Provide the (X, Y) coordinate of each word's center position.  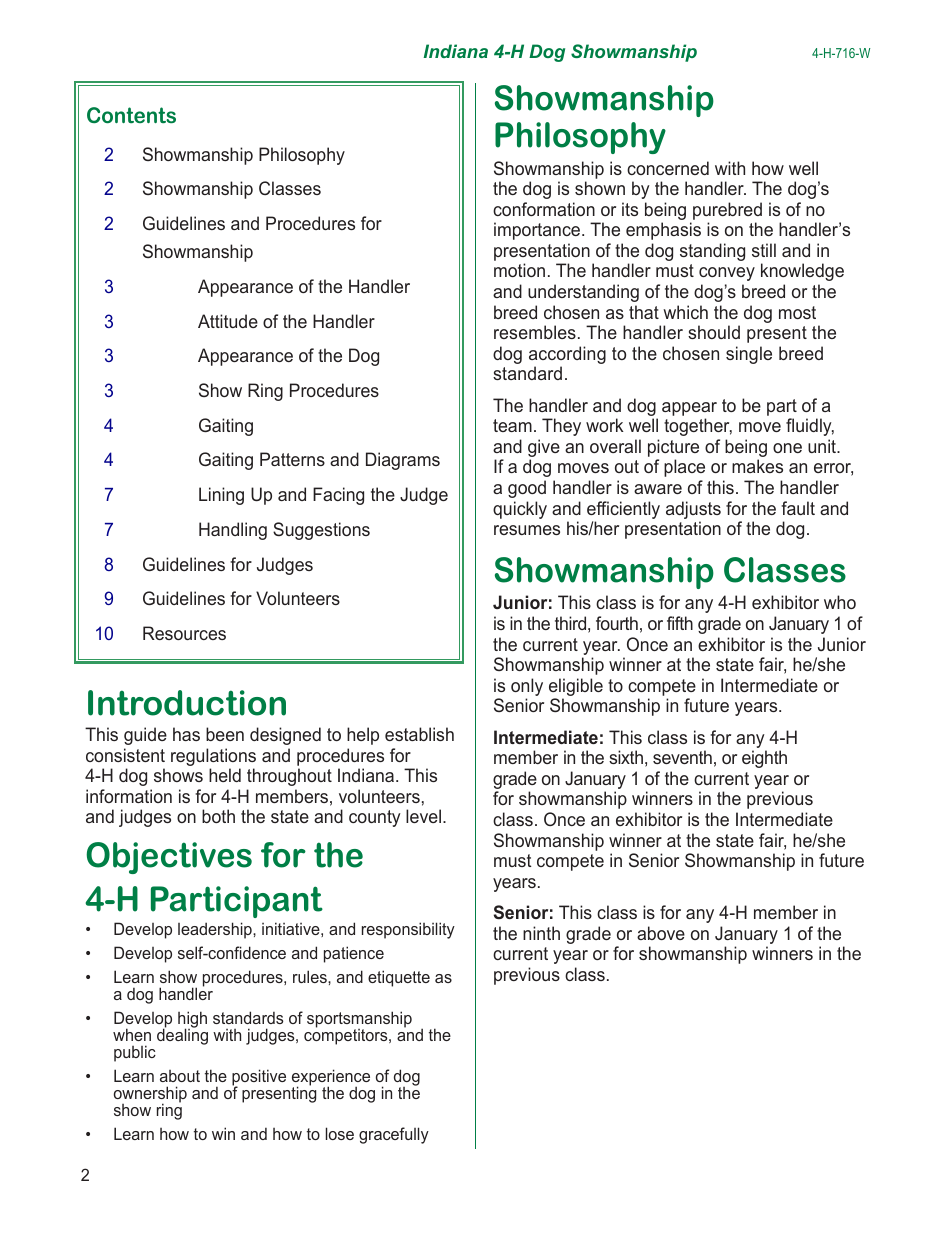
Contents (131, 115)
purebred (727, 211)
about (180, 1076)
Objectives (169, 858)
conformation (544, 209)
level (423, 816)
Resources (184, 633)
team (512, 425)
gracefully (394, 1135)
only (527, 688)
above (661, 933)
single (749, 355)
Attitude (228, 321)
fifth (680, 623)
